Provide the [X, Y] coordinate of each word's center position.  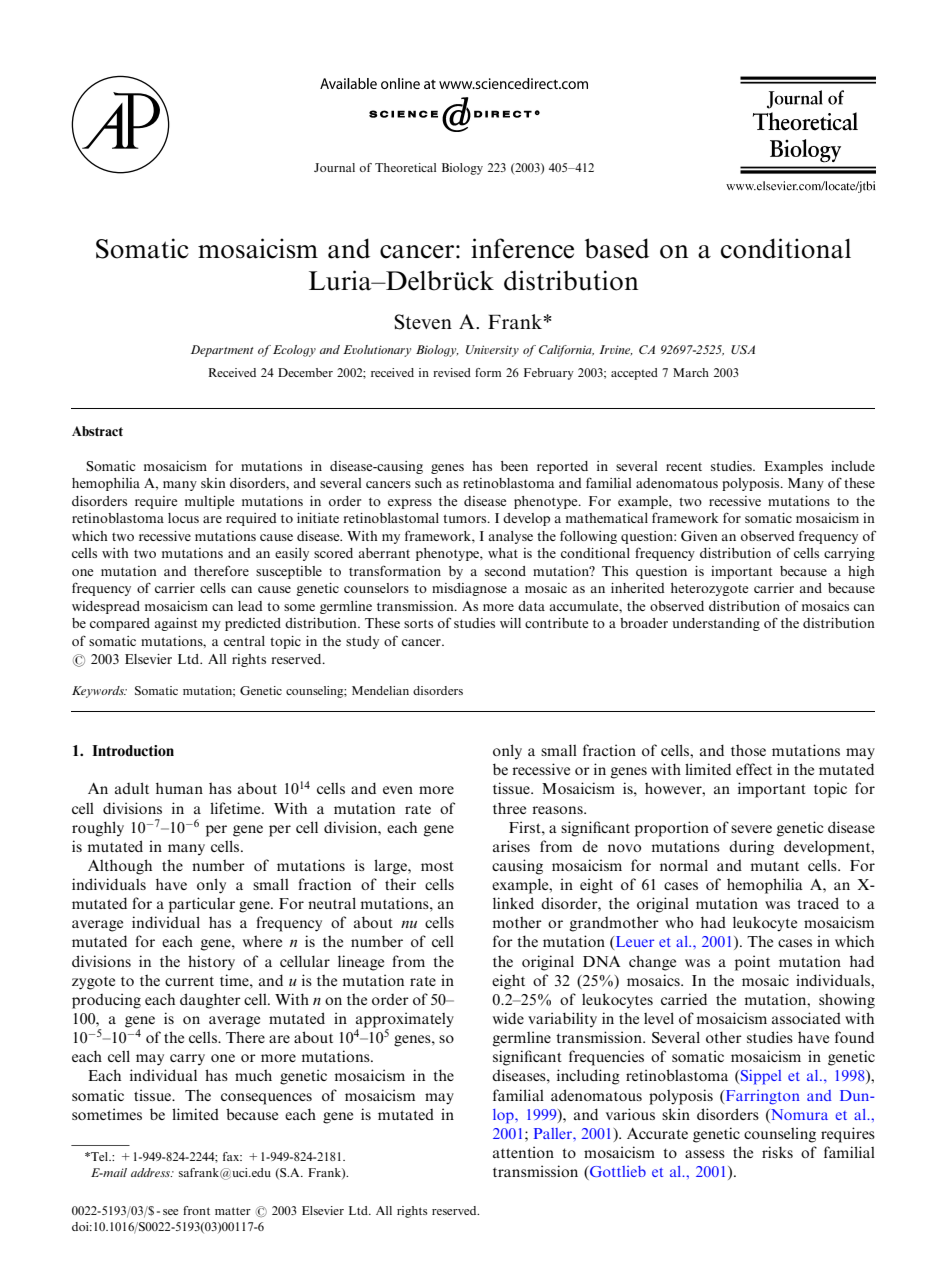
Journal [334, 167]
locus [183, 518]
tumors [466, 518]
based [617, 248]
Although [120, 867]
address [152, 1172]
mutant [774, 866]
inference [522, 248]
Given [699, 536]
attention [523, 1152]
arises [511, 846]
